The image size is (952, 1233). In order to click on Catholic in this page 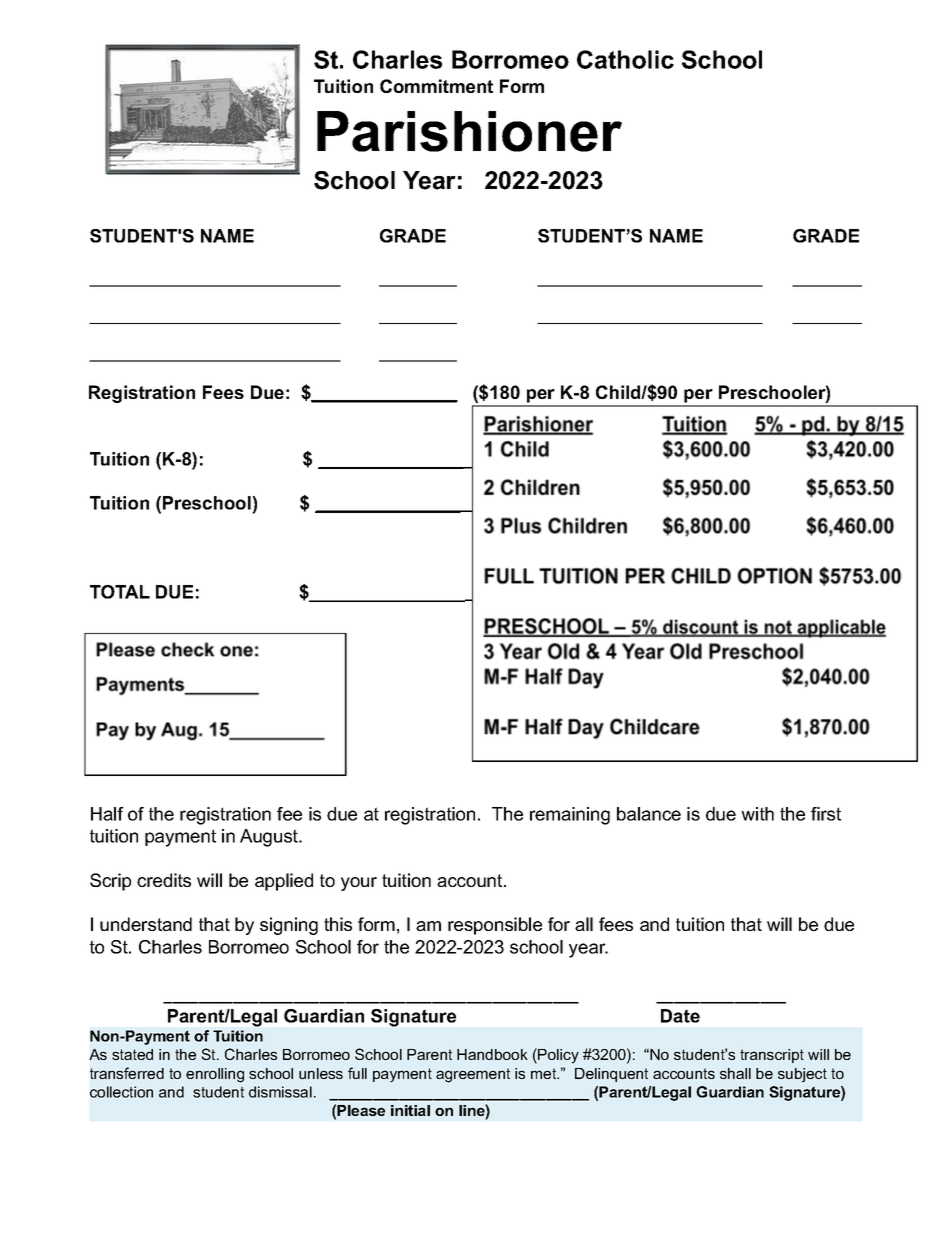, I will do `click(625, 59)`.
